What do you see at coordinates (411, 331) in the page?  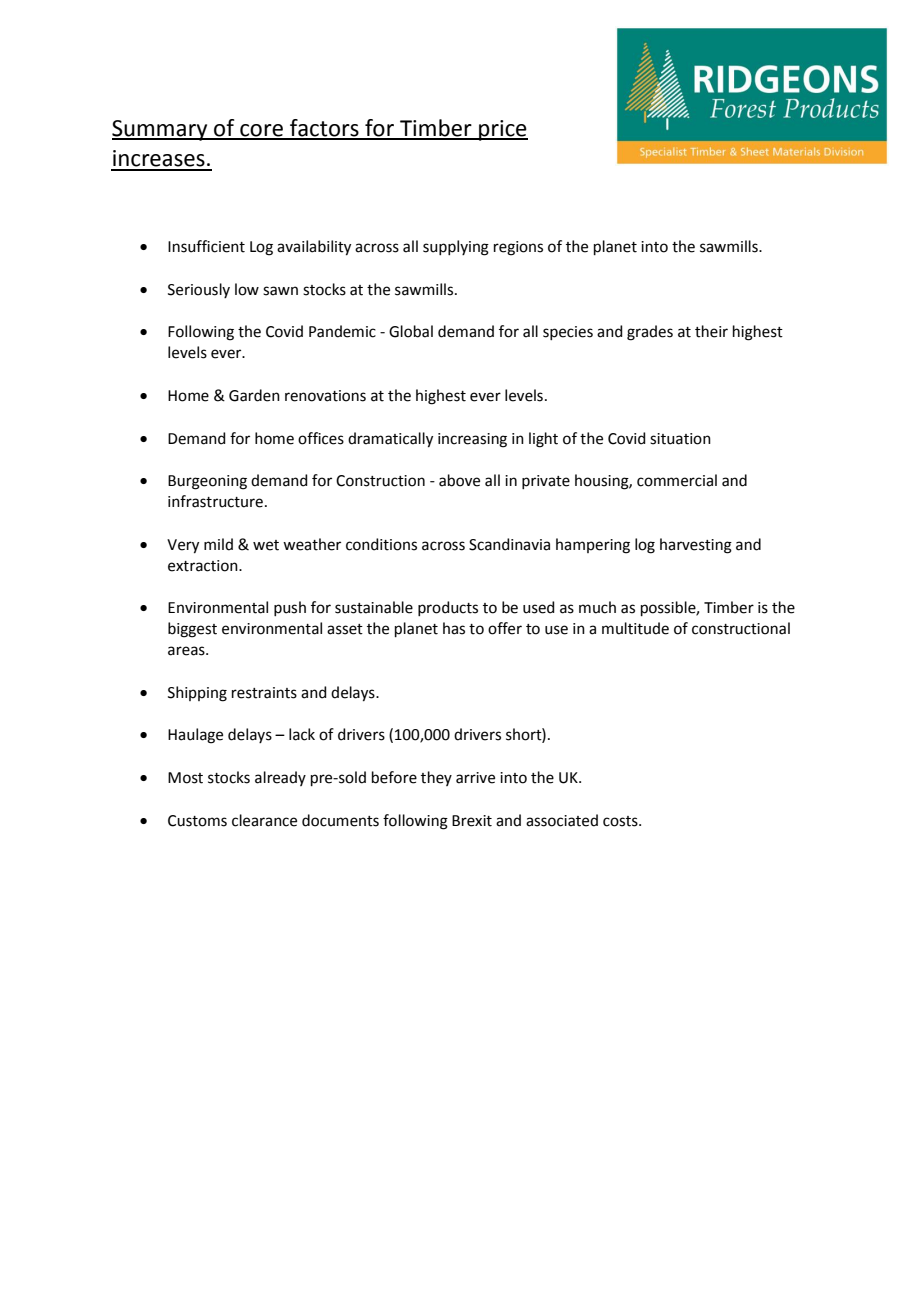 I see `Global` at bounding box center [411, 331].
